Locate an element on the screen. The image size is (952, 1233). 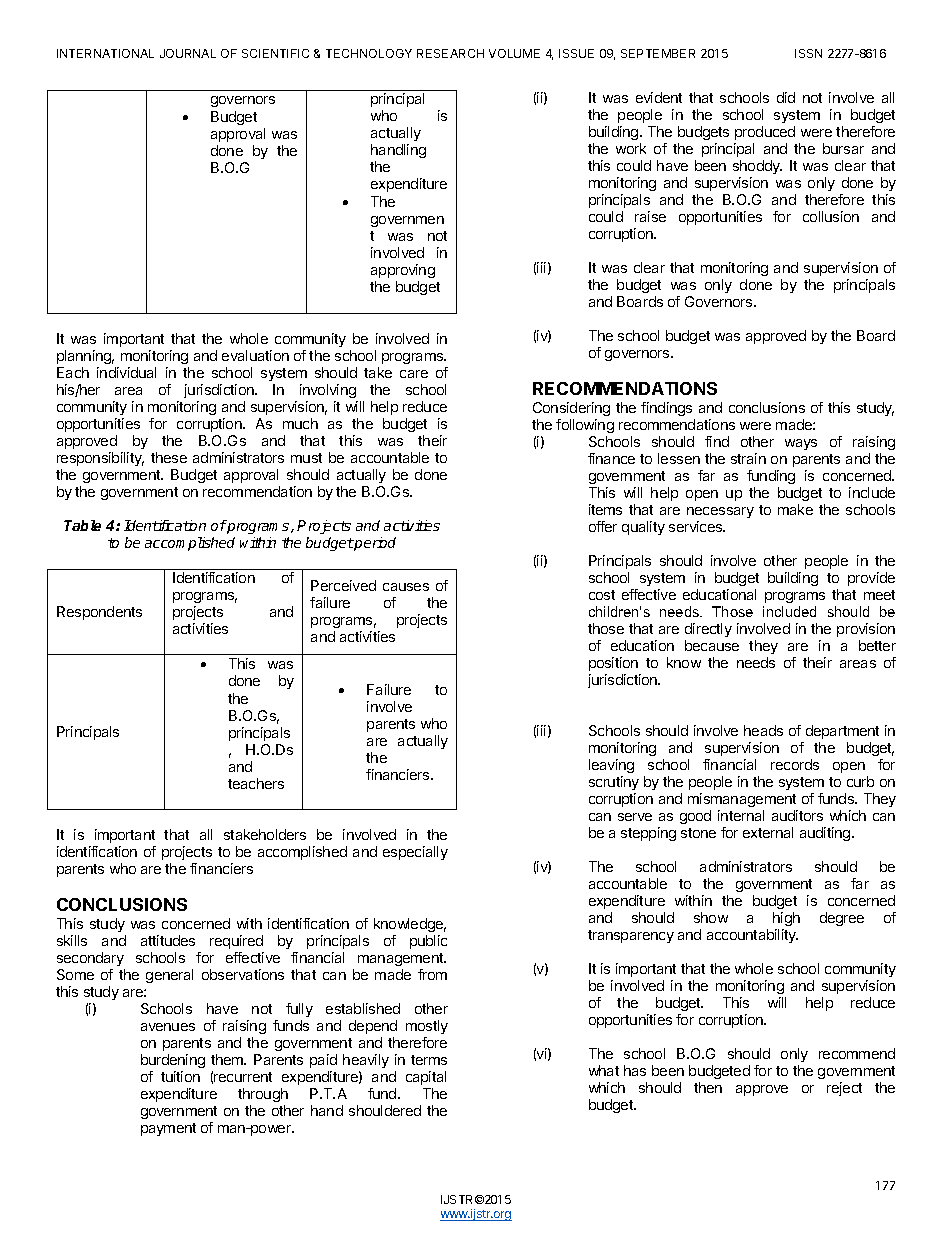
JOURNAL is located at coordinates (188, 53).
